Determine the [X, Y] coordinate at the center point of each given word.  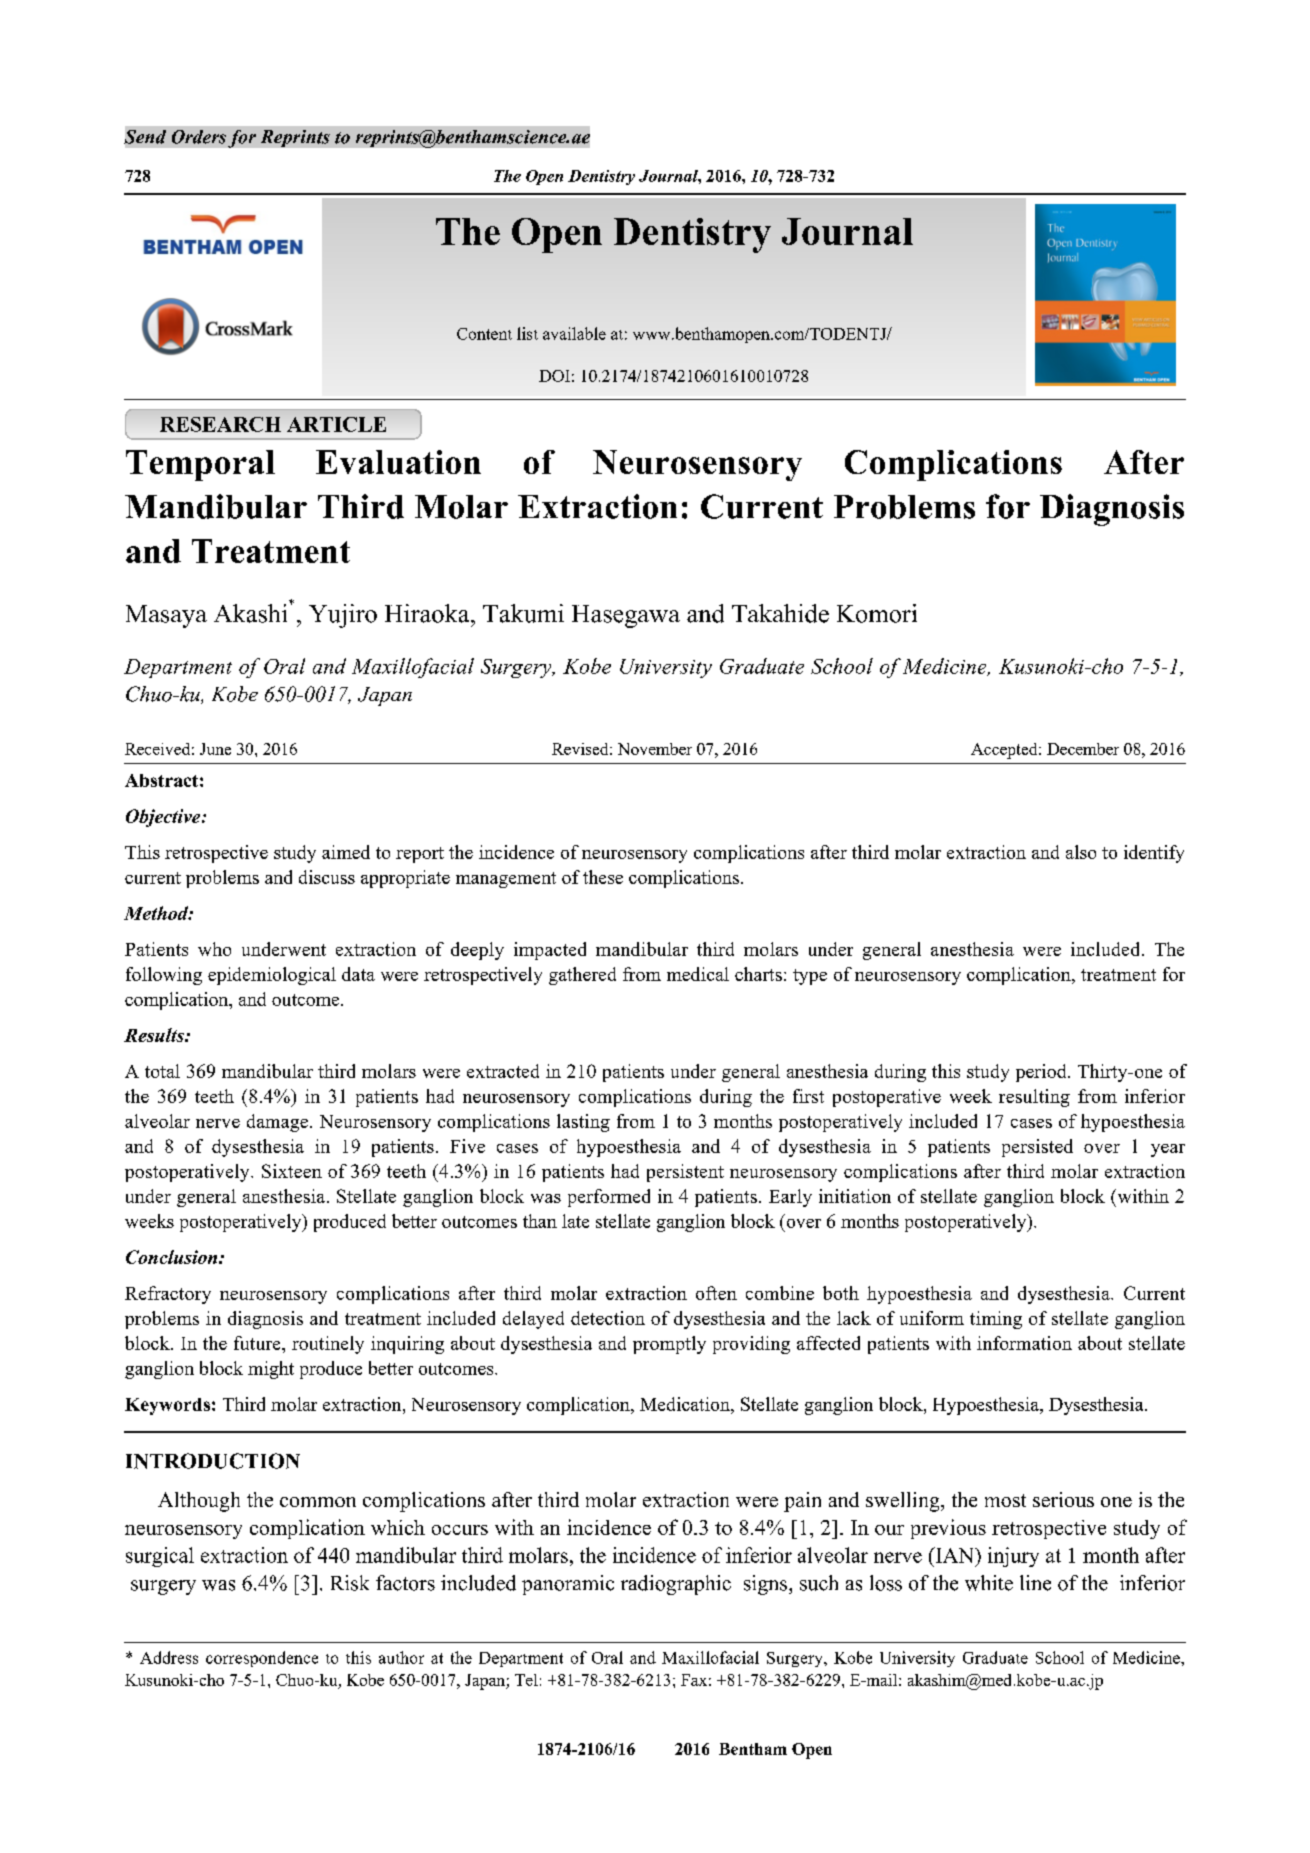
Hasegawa [626, 616]
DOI [554, 376]
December [1083, 749]
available [574, 333]
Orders [199, 137]
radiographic [676, 1585]
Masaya [166, 616]
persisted [1037, 1148]
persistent [685, 1173]
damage [277, 1123]
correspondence [262, 1659]
